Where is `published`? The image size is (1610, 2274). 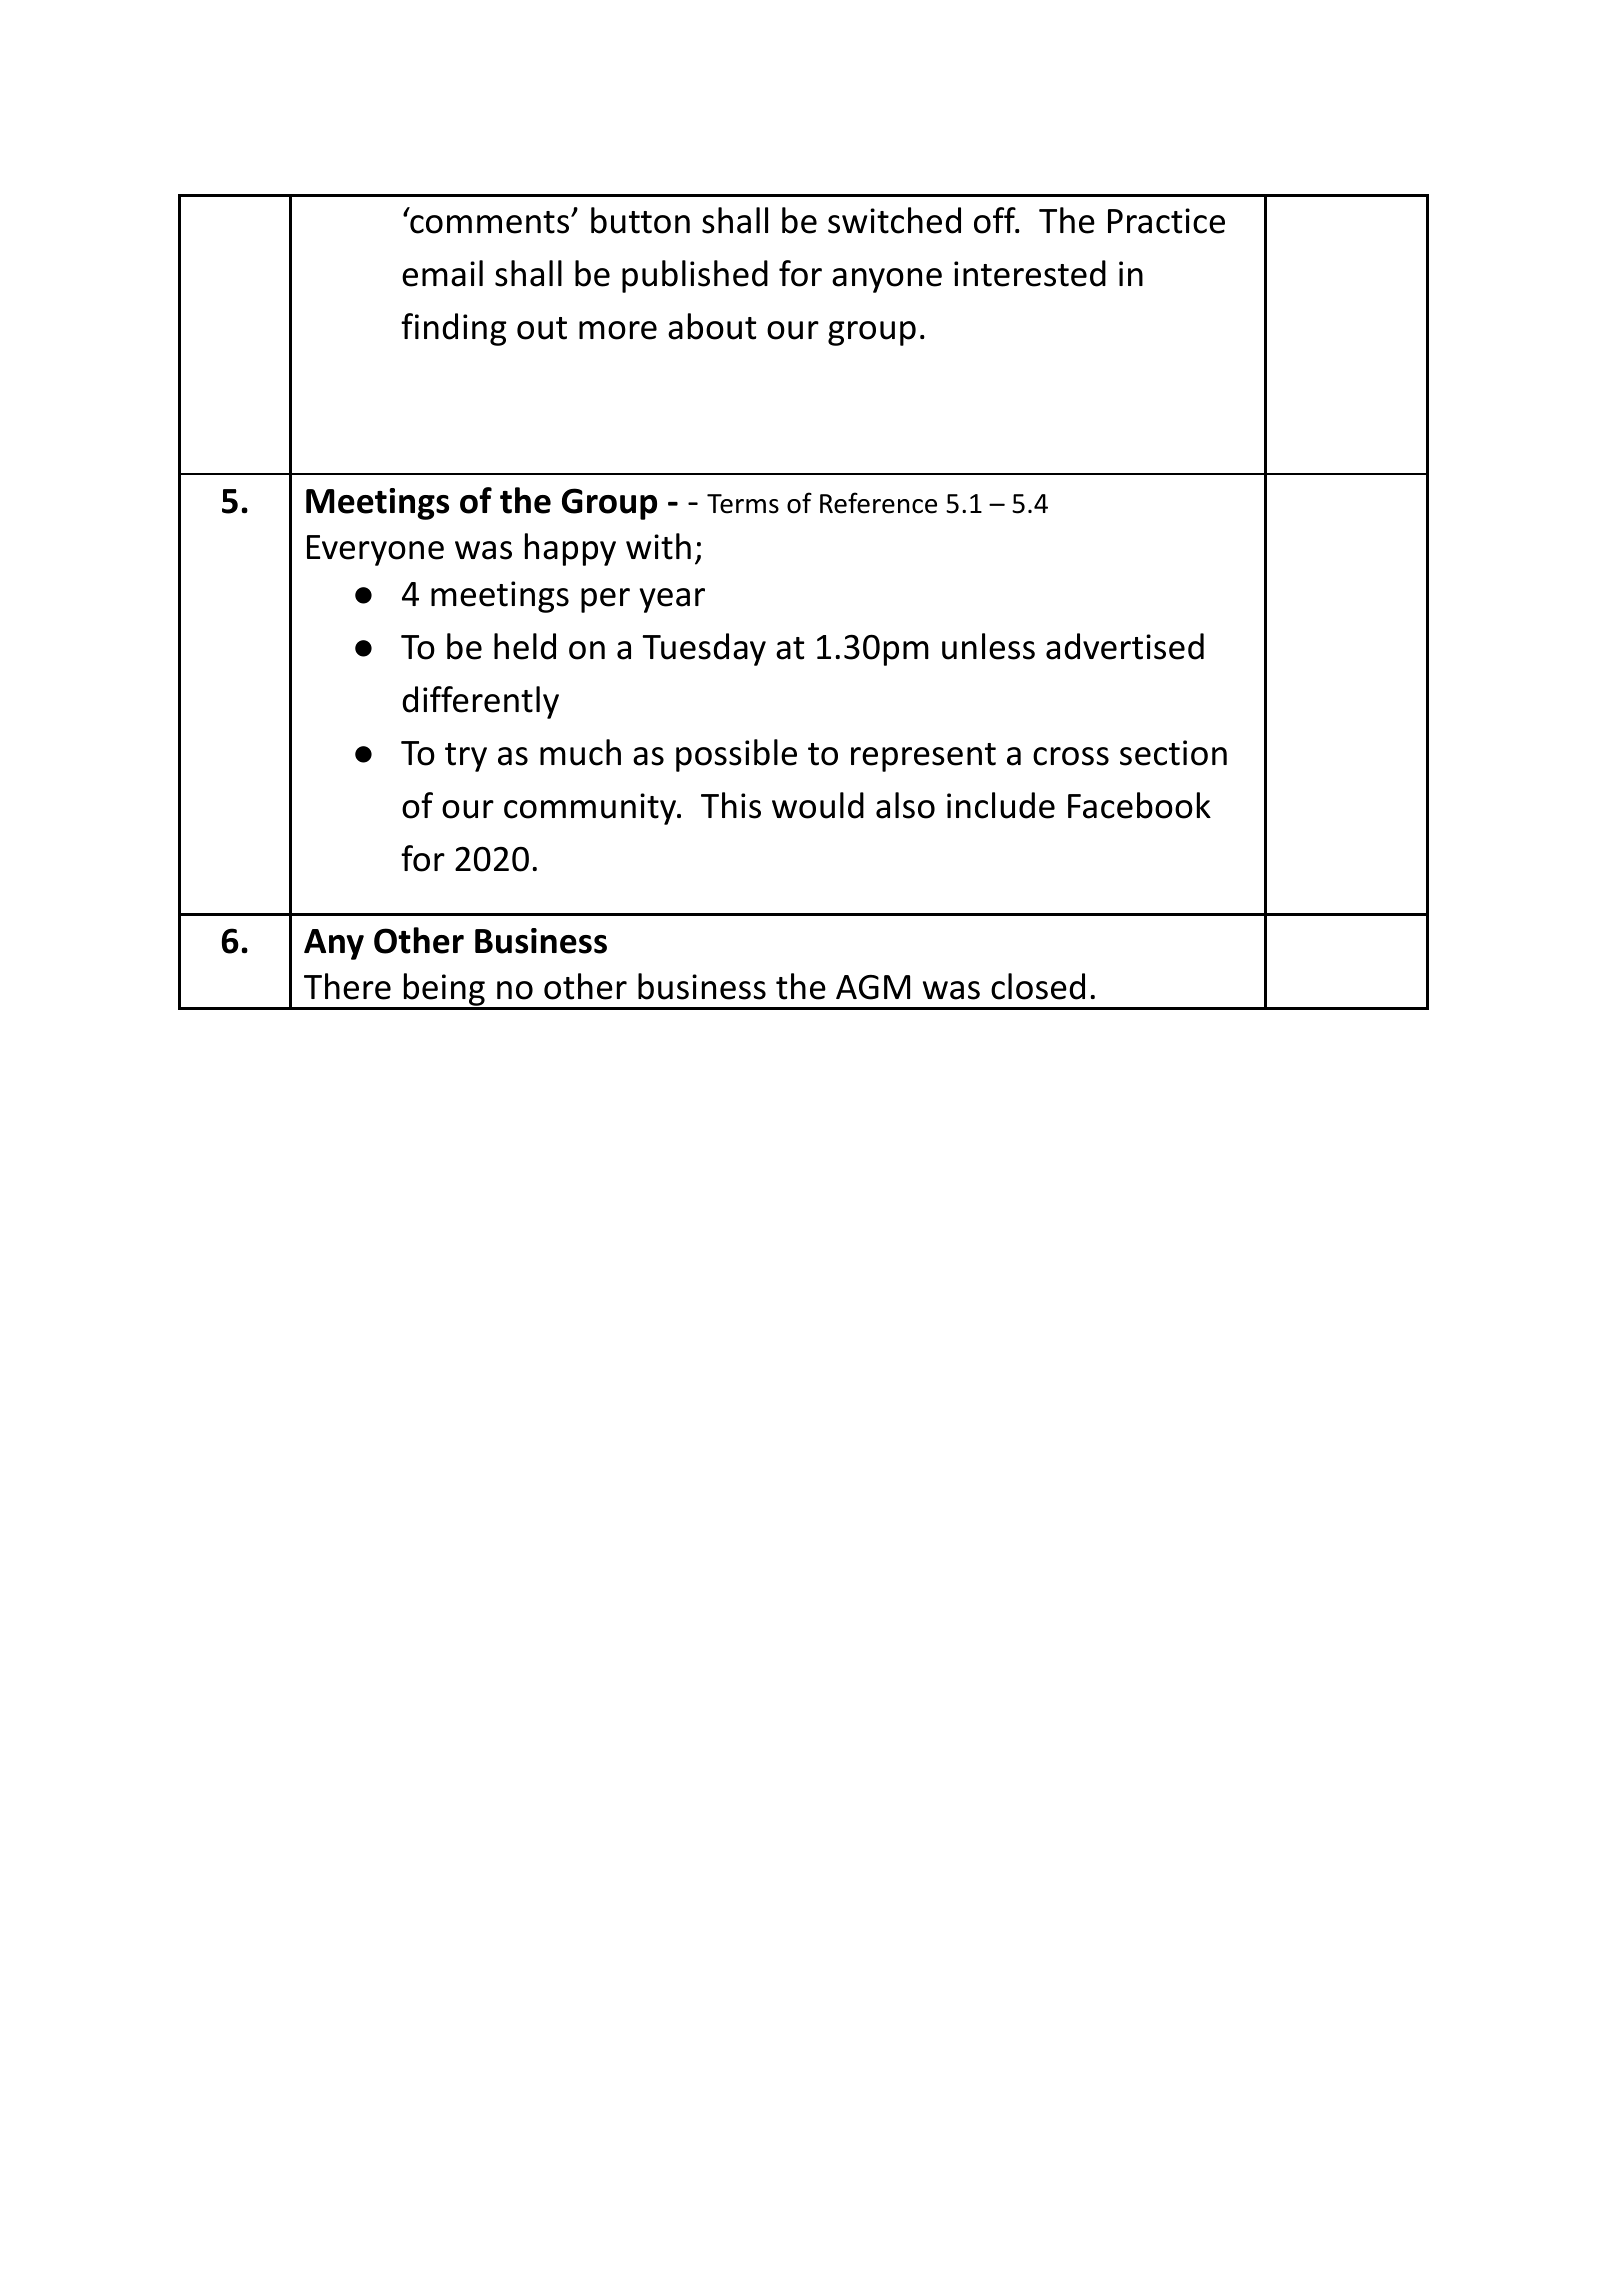
published is located at coordinates (695, 276).
